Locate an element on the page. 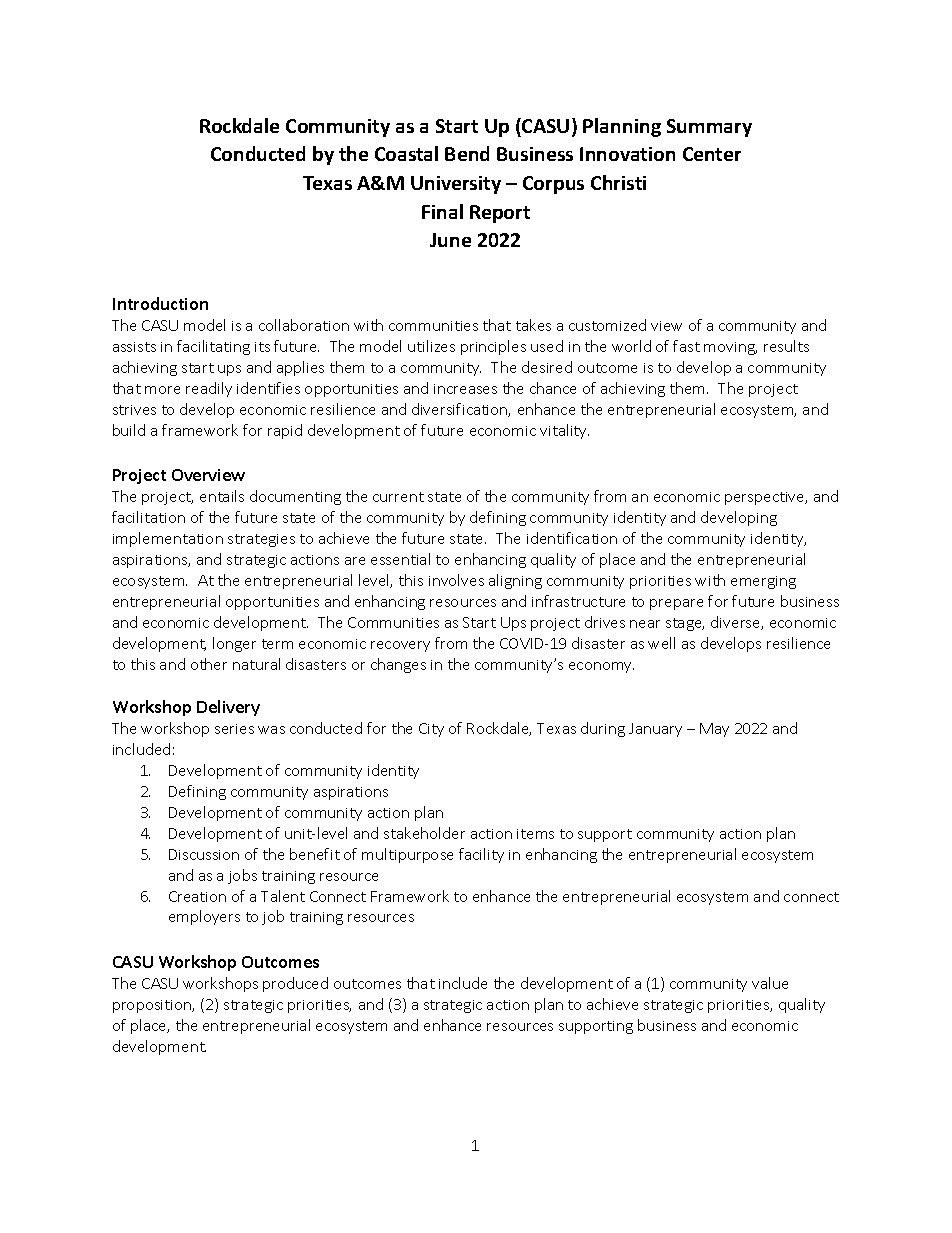 The height and width of the document is (1233, 952). May is located at coordinates (714, 730).
